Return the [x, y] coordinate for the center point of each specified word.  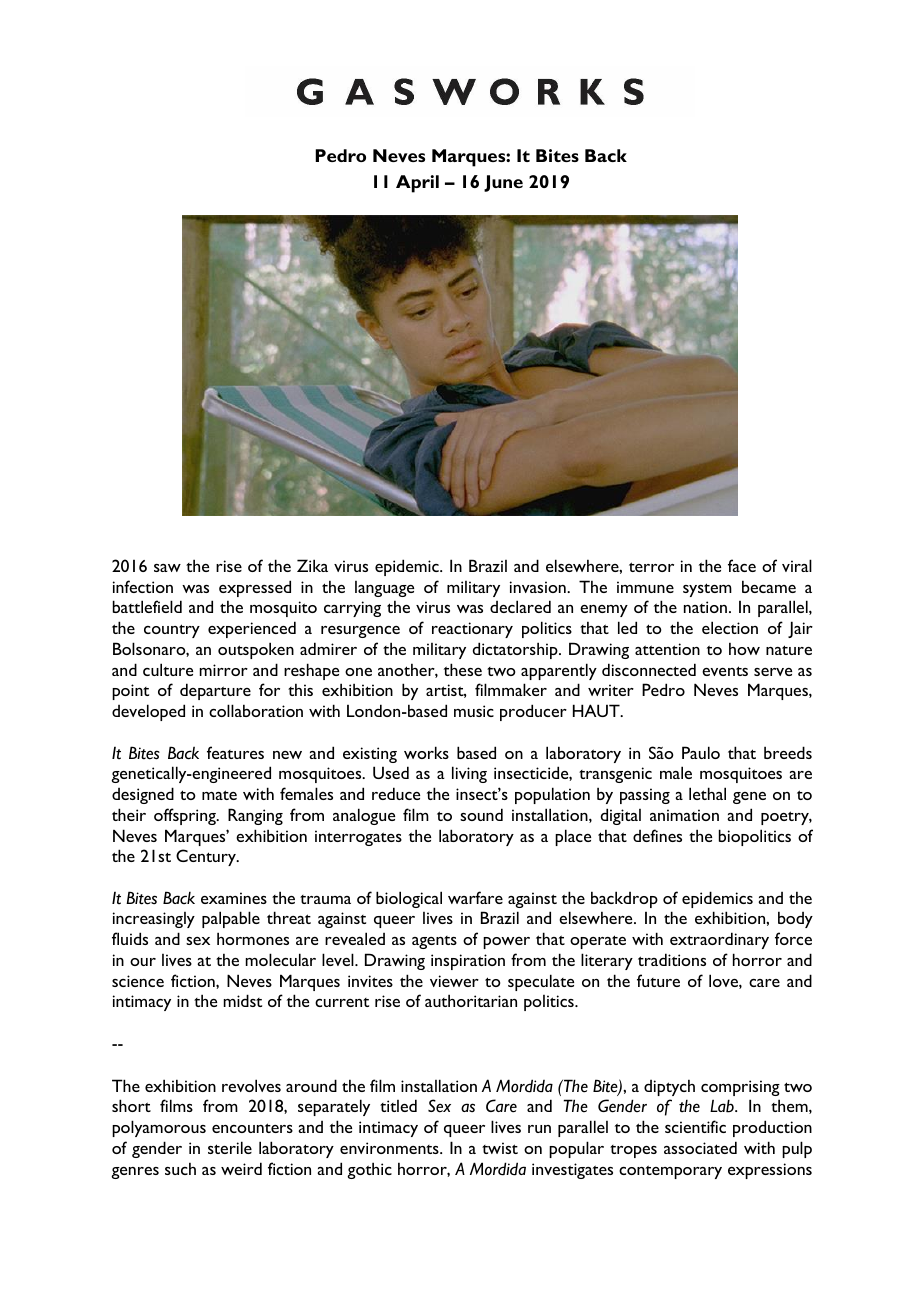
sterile [230, 1147]
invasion [539, 587]
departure [215, 691]
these [463, 669]
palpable [231, 919]
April [417, 184]
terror [651, 567]
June [503, 183]
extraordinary [719, 940]
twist [500, 1148]
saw [167, 568]
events [725, 671]
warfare [475, 897]
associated [700, 1147]
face [742, 565]
